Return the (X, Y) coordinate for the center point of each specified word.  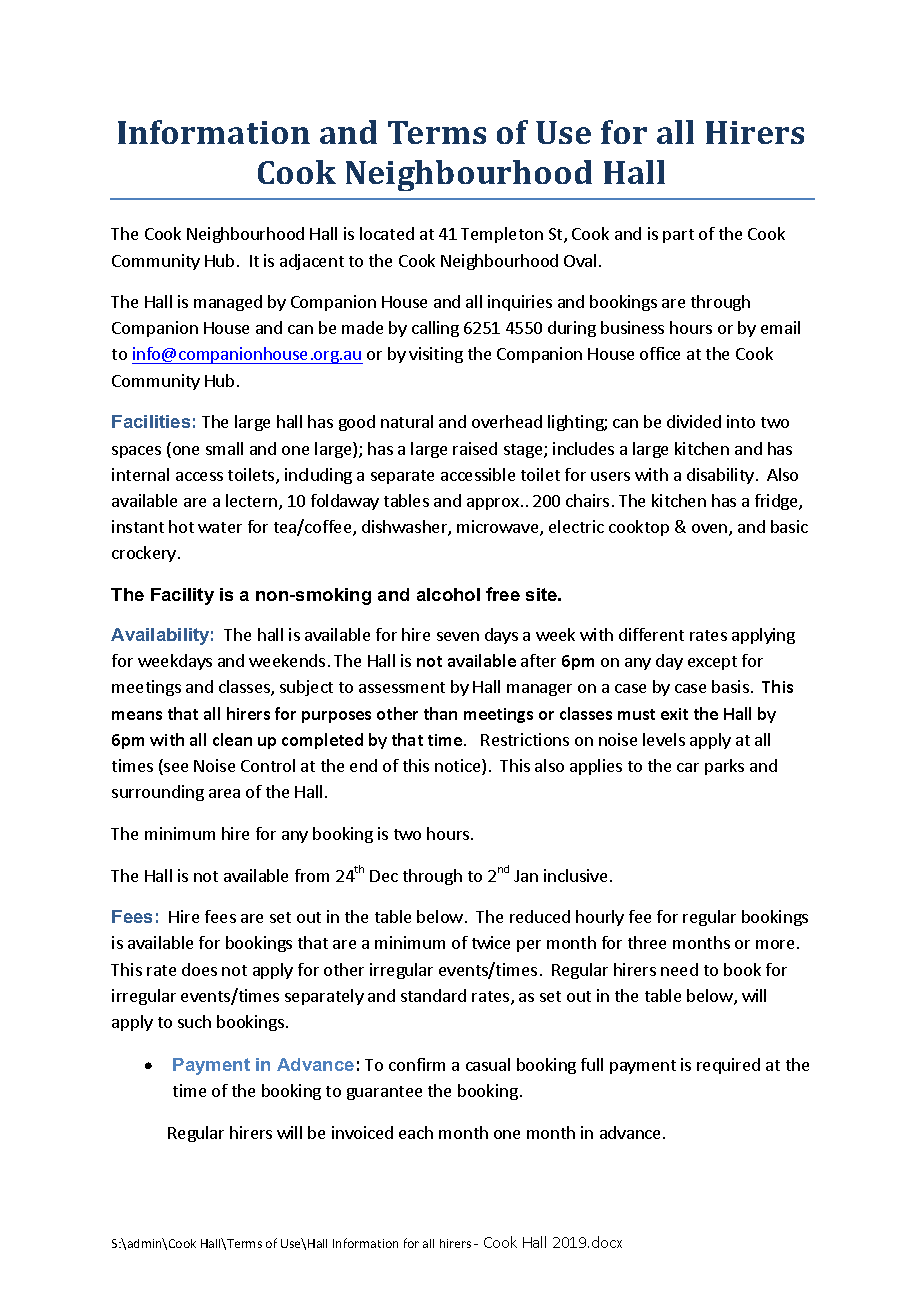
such (194, 1021)
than (440, 713)
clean (232, 739)
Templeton (502, 235)
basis (730, 686)
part (678, 236)
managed (228, 303)
